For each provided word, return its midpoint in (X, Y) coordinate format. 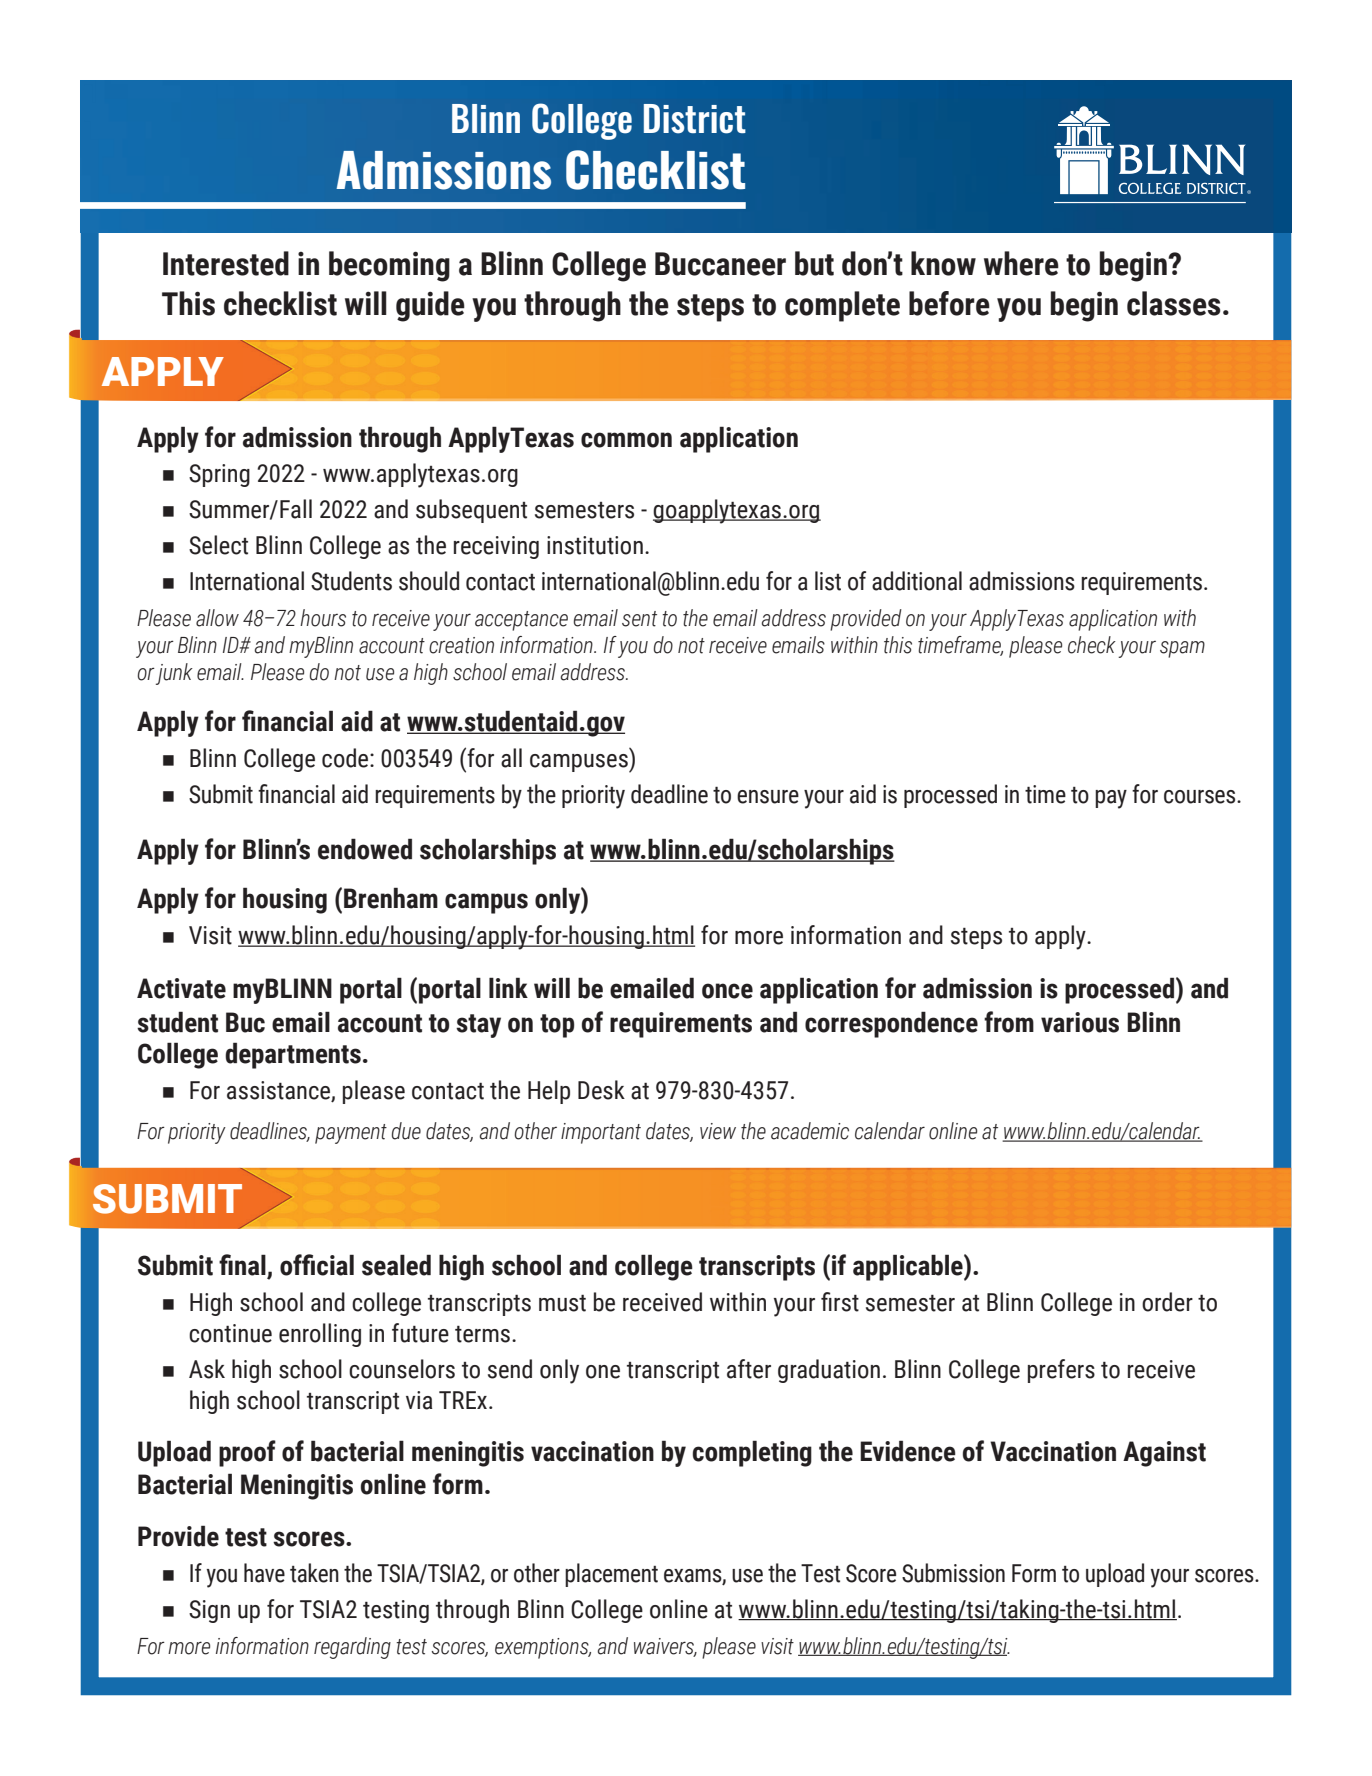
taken (314, 1573)
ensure (768, 797)
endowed (365, 849)
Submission (953, 1573)
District (695, 119)
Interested (226, 263)
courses (1201, 797)
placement (611, 1575)
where (1021, 263)
